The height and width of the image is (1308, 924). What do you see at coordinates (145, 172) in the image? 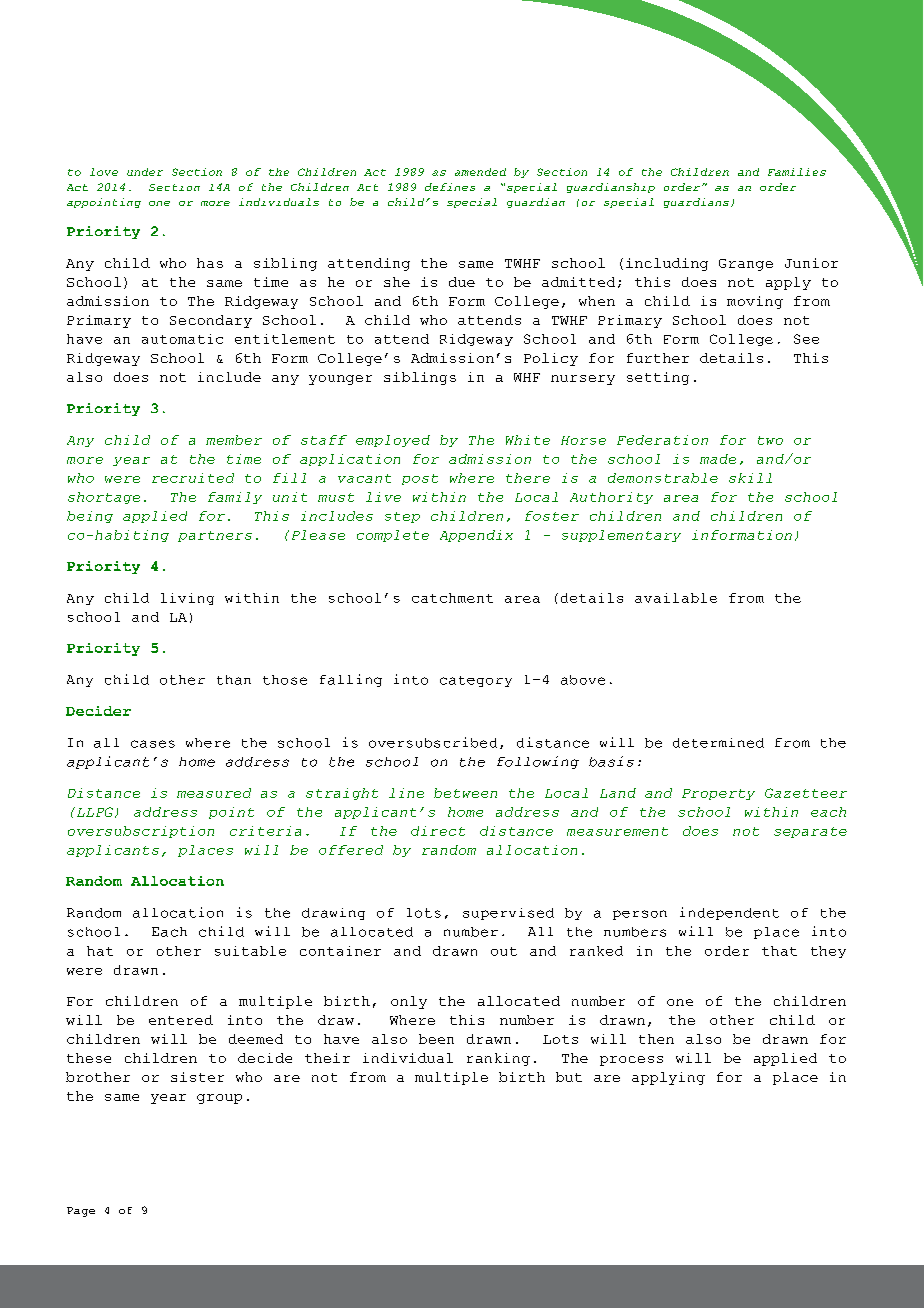
I see `under` at bounding box center [145, 172].
